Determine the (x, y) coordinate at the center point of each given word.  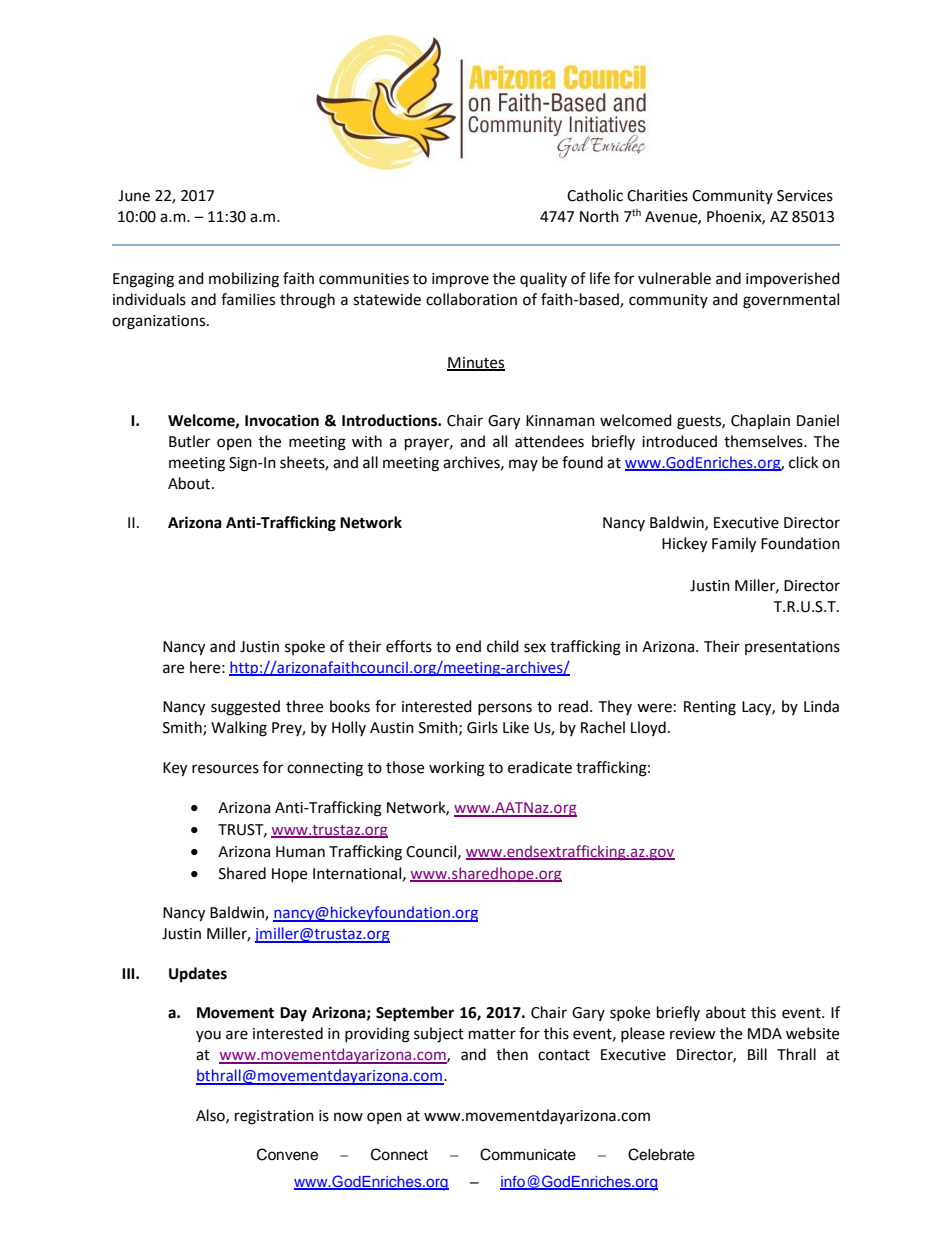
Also (211, 1116)
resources (225, 769)
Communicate (528, 1154)
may (523, 465)
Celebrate (661, 1154)
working (457, 769)
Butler (189, 441)
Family (734, 545)
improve (460, 280)
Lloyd (648, 728)
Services (805, 196)
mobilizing (244, 280)
